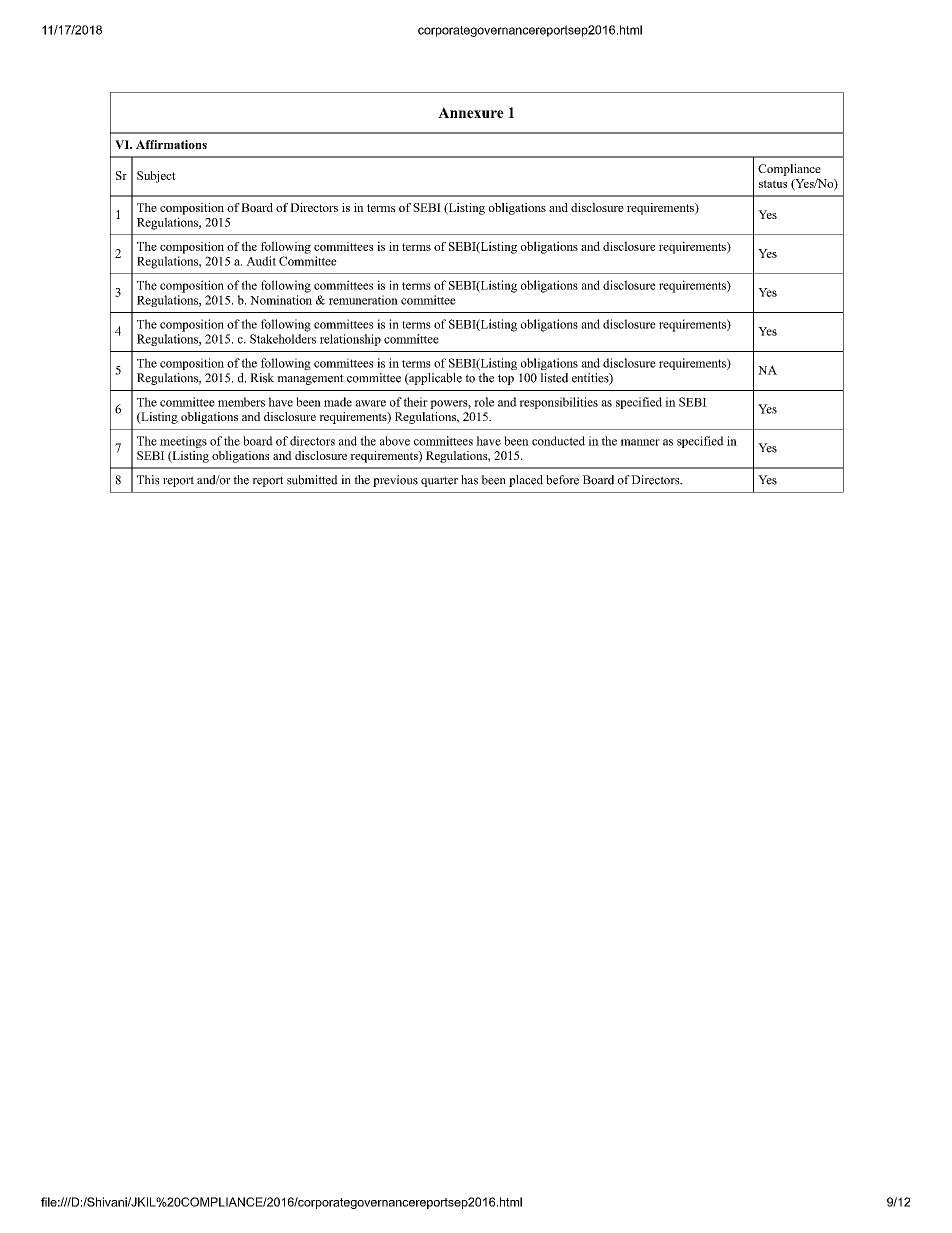 Image resolution: width=952 pixels, height=1233 pixels. I want to click on entities, so click(591, 379).
